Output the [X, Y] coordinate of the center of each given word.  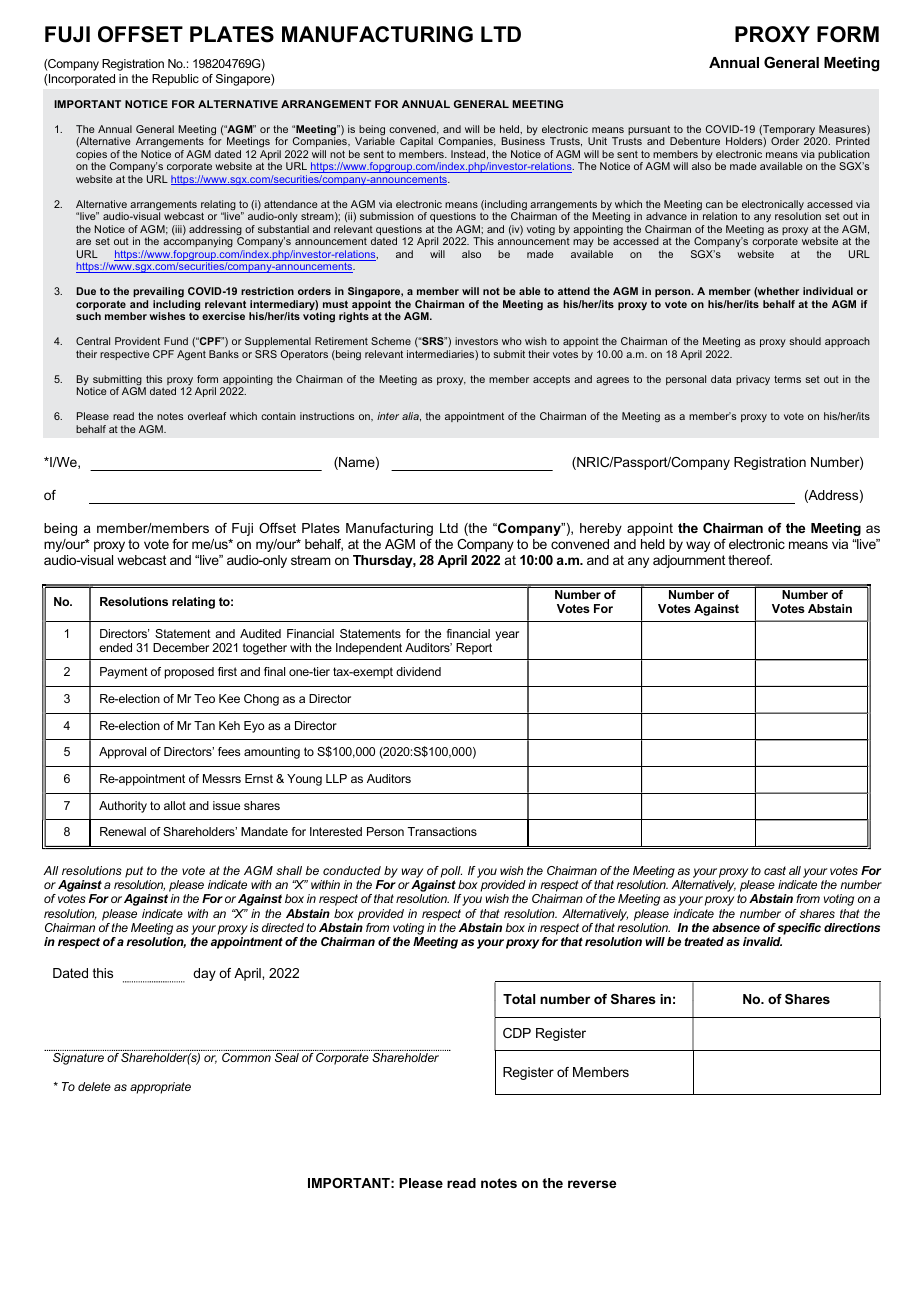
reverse [592, 1184]
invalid [762, 941]
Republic [175, 80]
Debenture [695, 141]
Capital [416, 142]
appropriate [160, 1088]
